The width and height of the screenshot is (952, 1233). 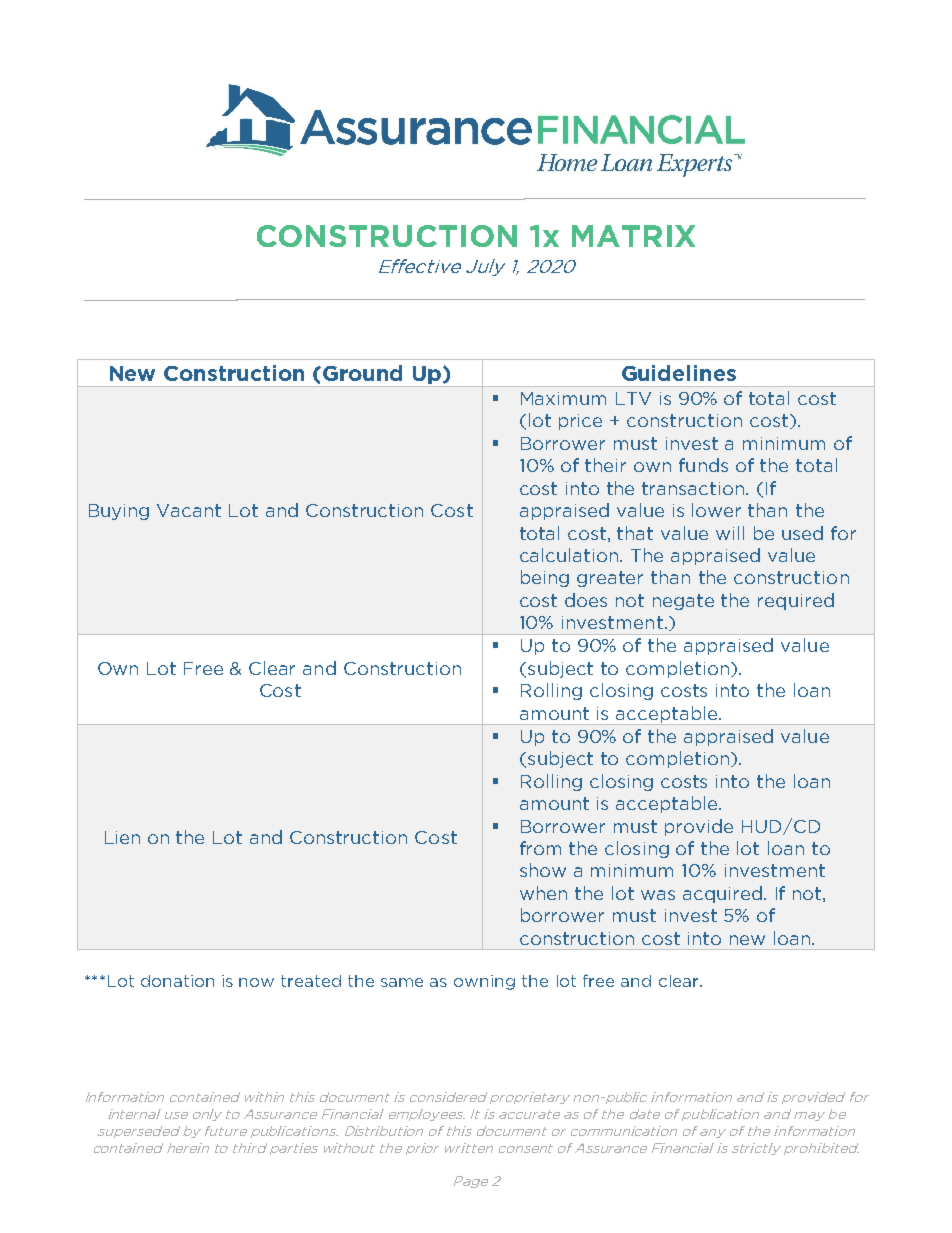 What do you see at coordinates (633, 398) in the screenshot?
I see `LTV` at bounding box center [633, 398].
